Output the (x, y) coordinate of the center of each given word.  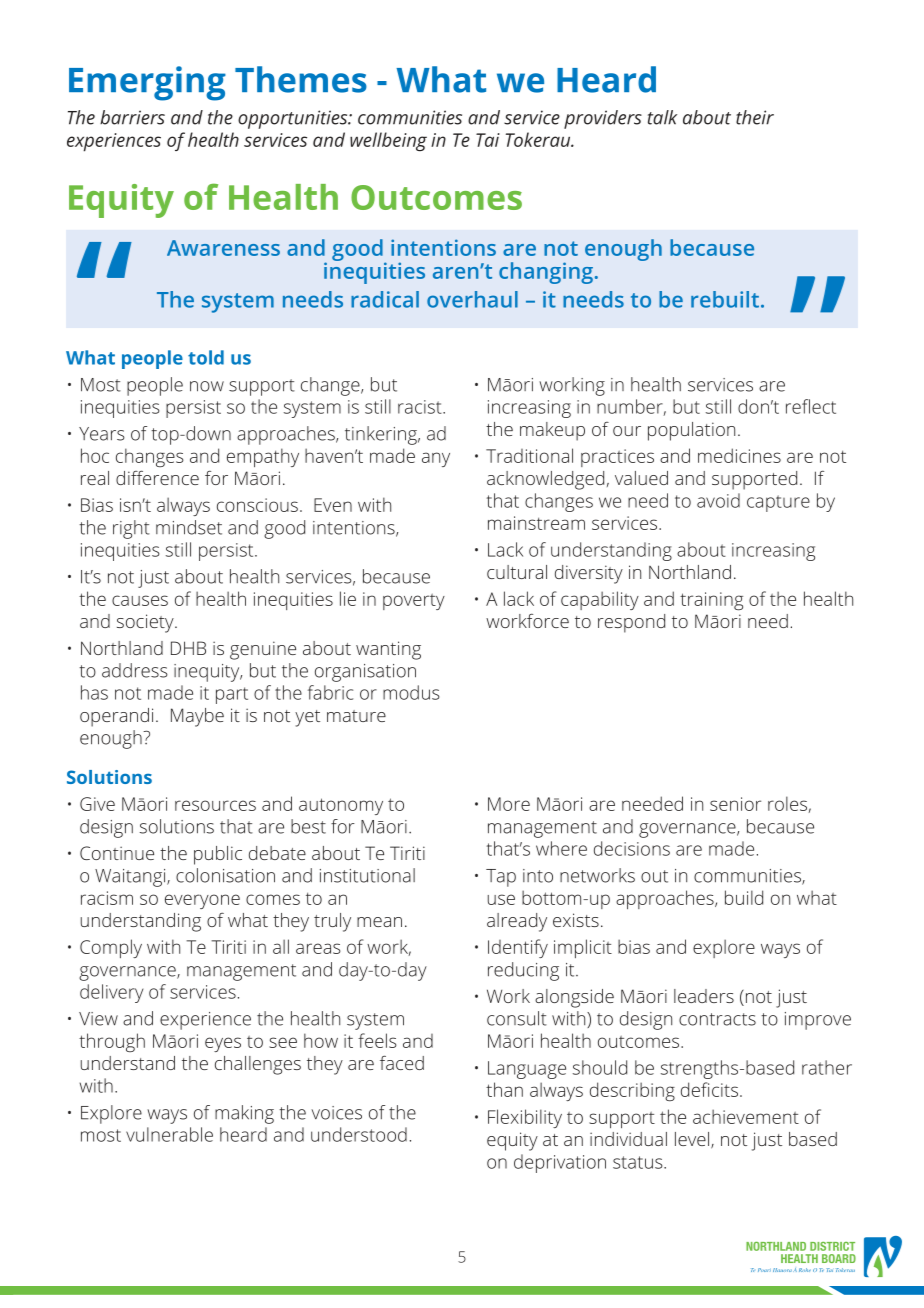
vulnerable (169, 1134)
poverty (414, 602)
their (755, 117)
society (146, 623)
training (711, 601)
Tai (488, 140)
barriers (132, 117)
